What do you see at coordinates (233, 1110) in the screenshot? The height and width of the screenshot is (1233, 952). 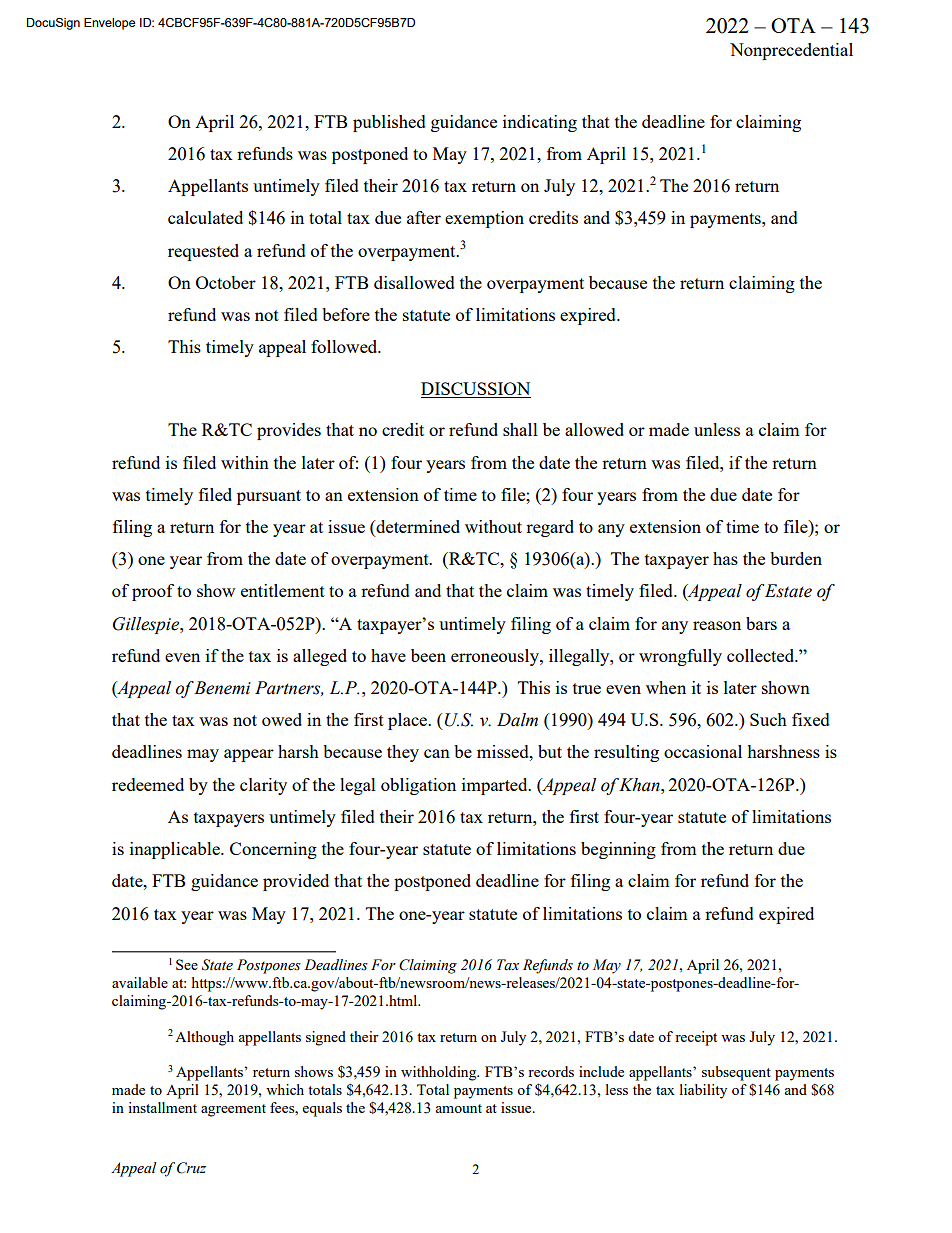 I see `agreement` at bounding box center [233, 1110].
